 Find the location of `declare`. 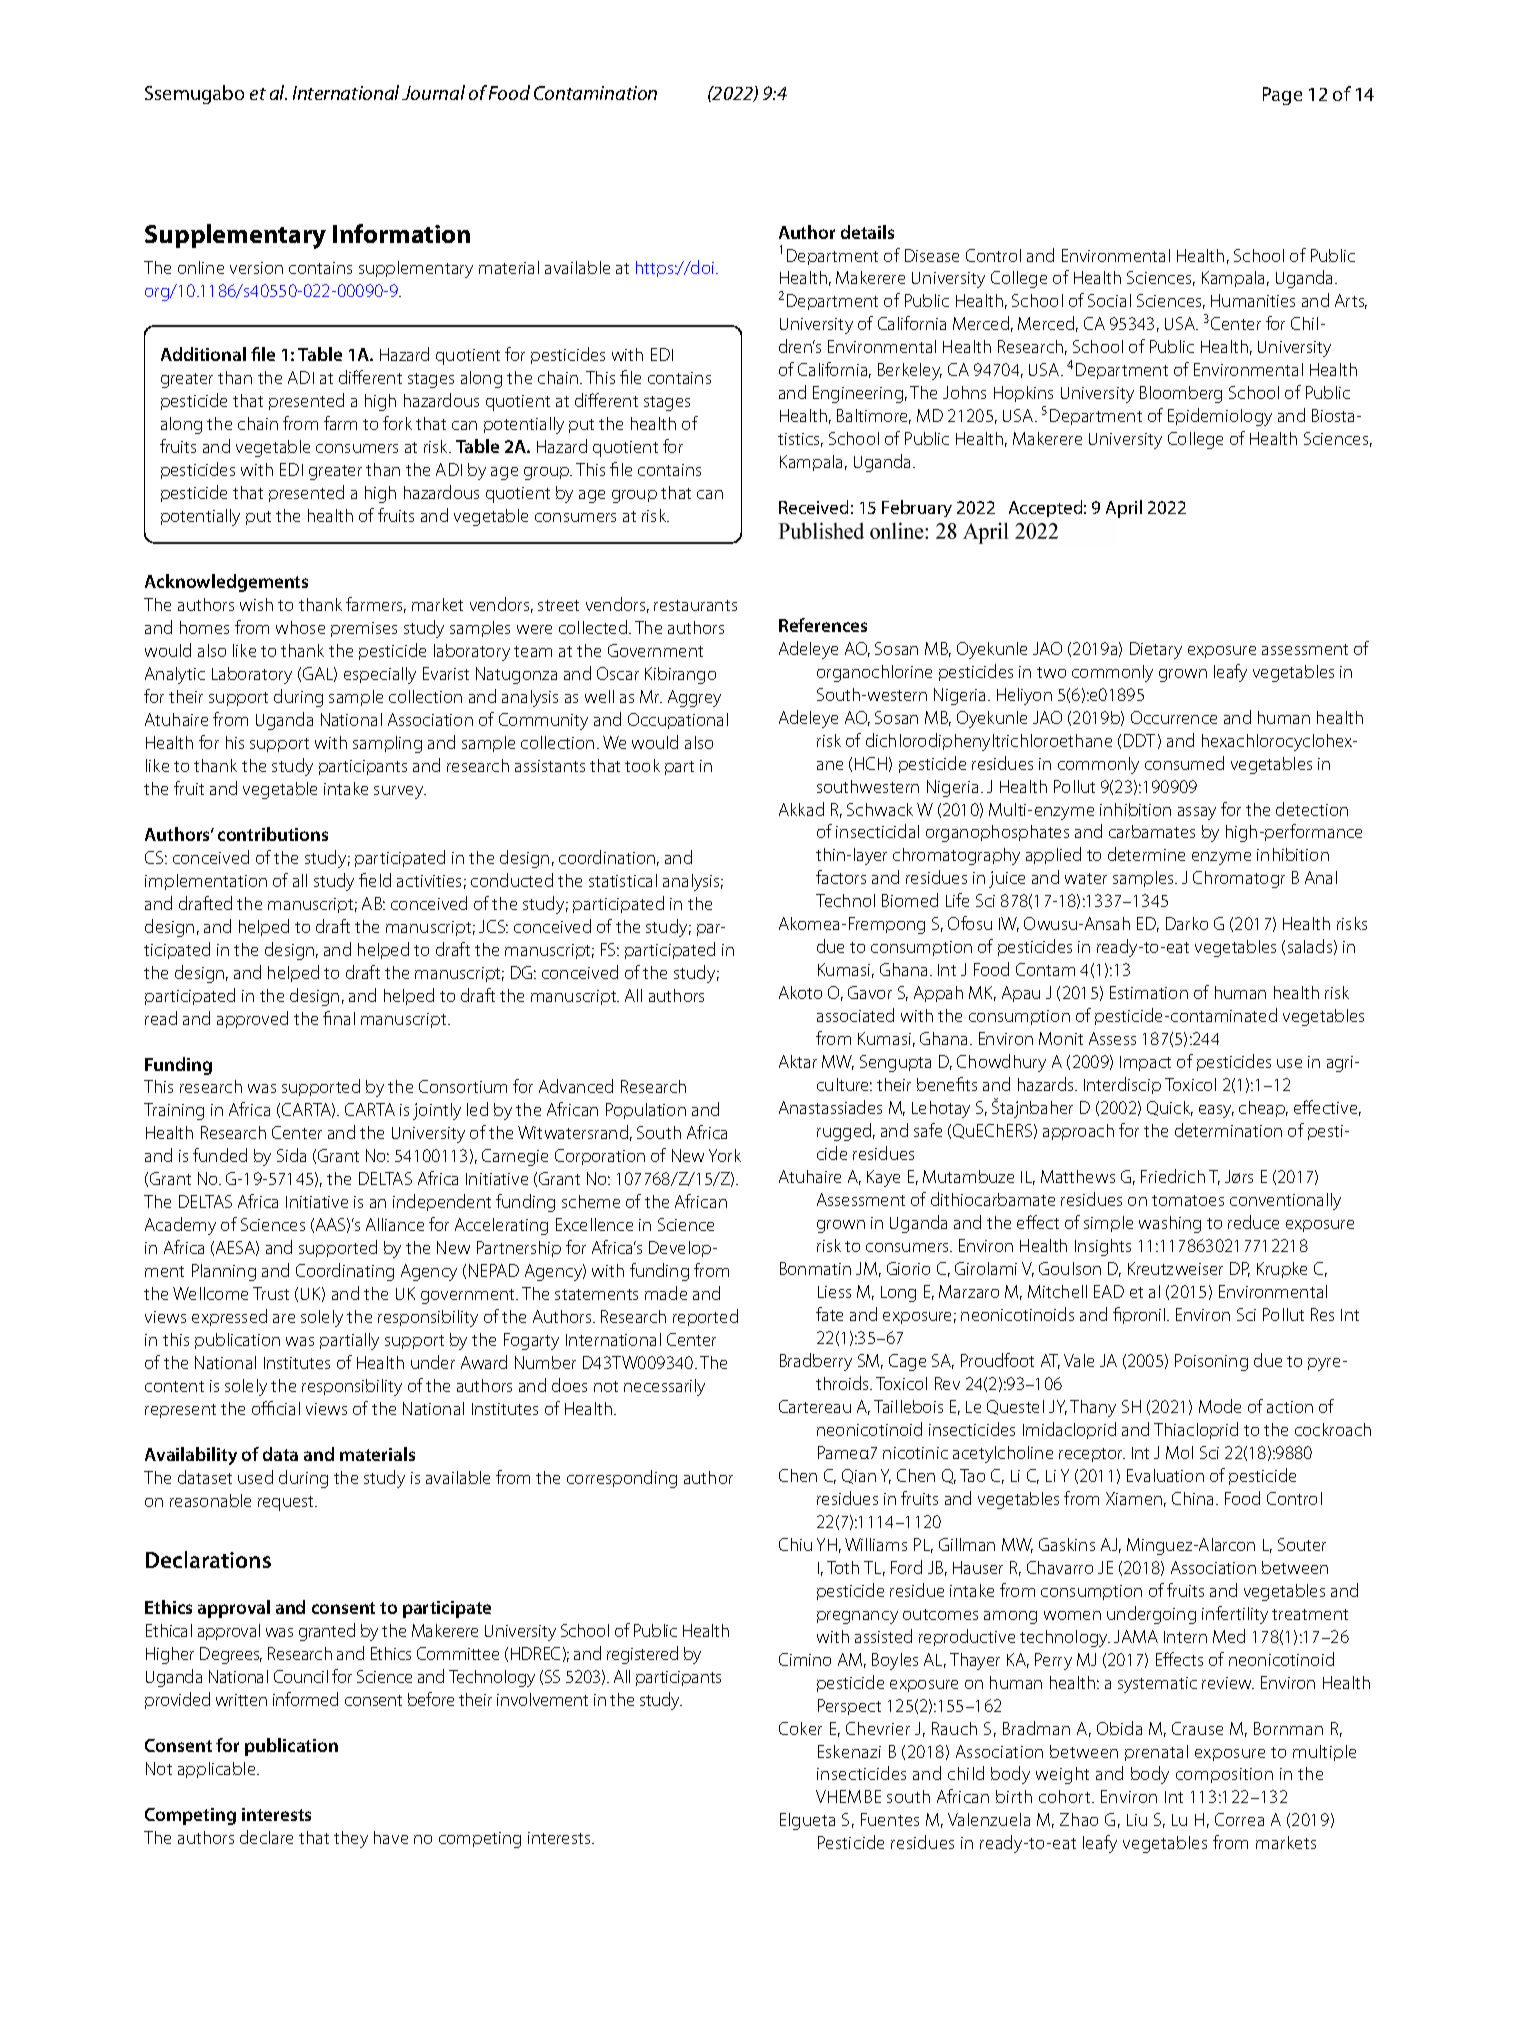

declare is located at coordinates (266, 1837).
